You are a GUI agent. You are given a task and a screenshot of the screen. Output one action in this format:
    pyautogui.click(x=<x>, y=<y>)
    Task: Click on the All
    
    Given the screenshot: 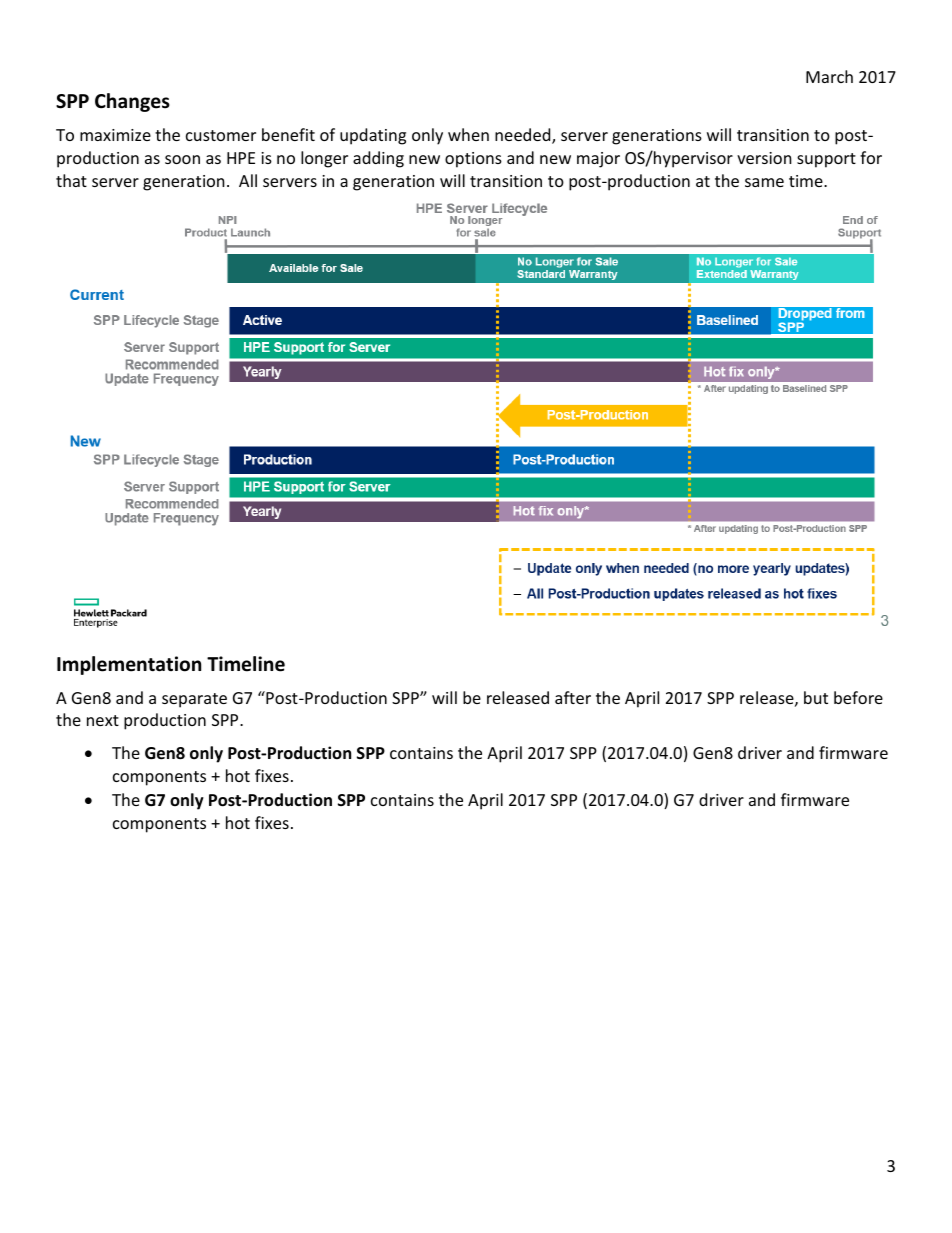 What is the action you would take?
    pyautogui.click(x=248, y=180)
